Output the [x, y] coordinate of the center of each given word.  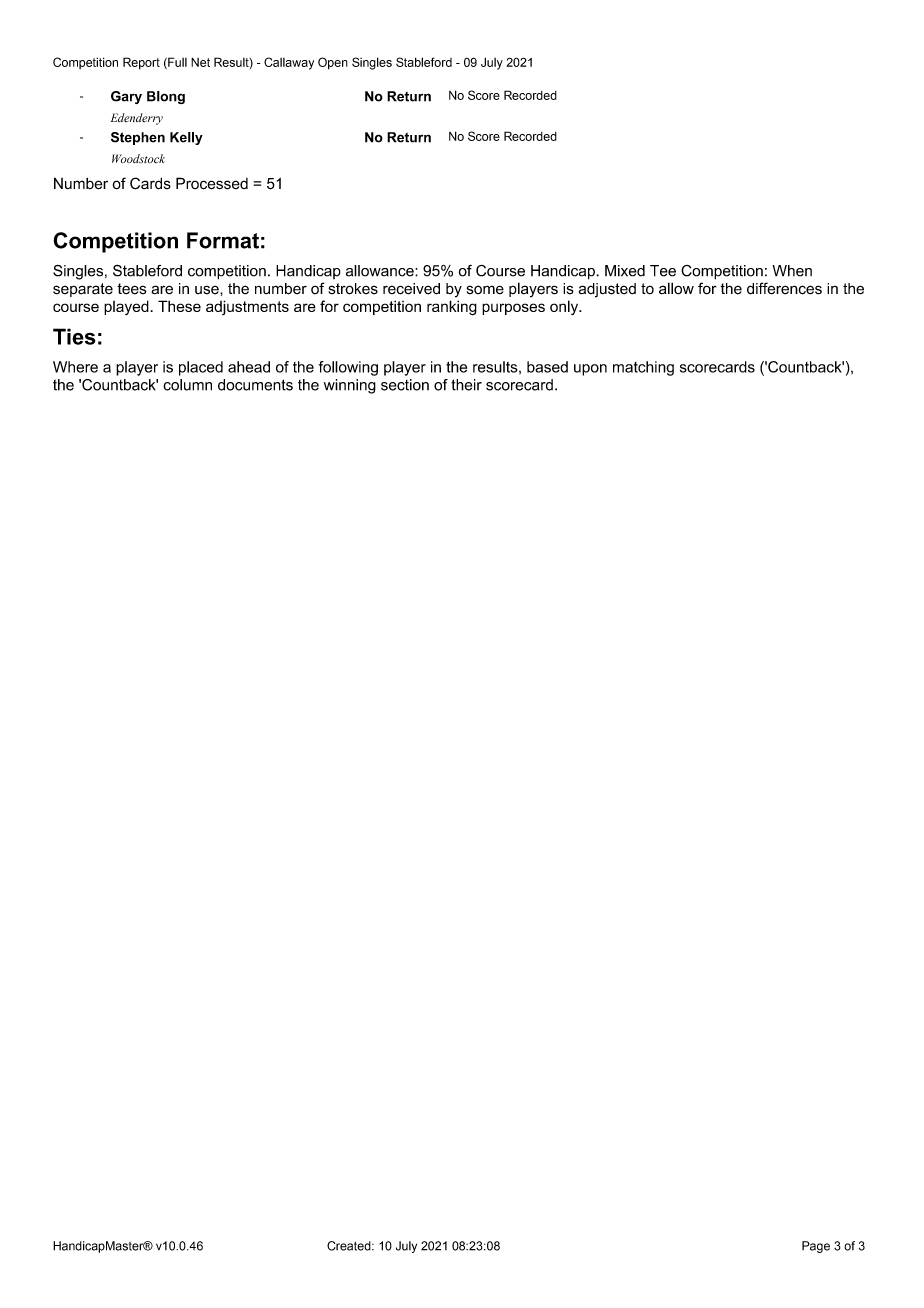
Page [816, 1247]
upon [590, 370]
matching [643, 368]
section [405, 385]
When [792, 271]
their [466, 385]
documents [255, 385]
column [187, 385]
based [547, 367]
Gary [126, 97]
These [179, 306]
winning [350, 386]
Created [350, 1246]
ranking [452, 308]
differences [784, 288]
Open [333, 63]
